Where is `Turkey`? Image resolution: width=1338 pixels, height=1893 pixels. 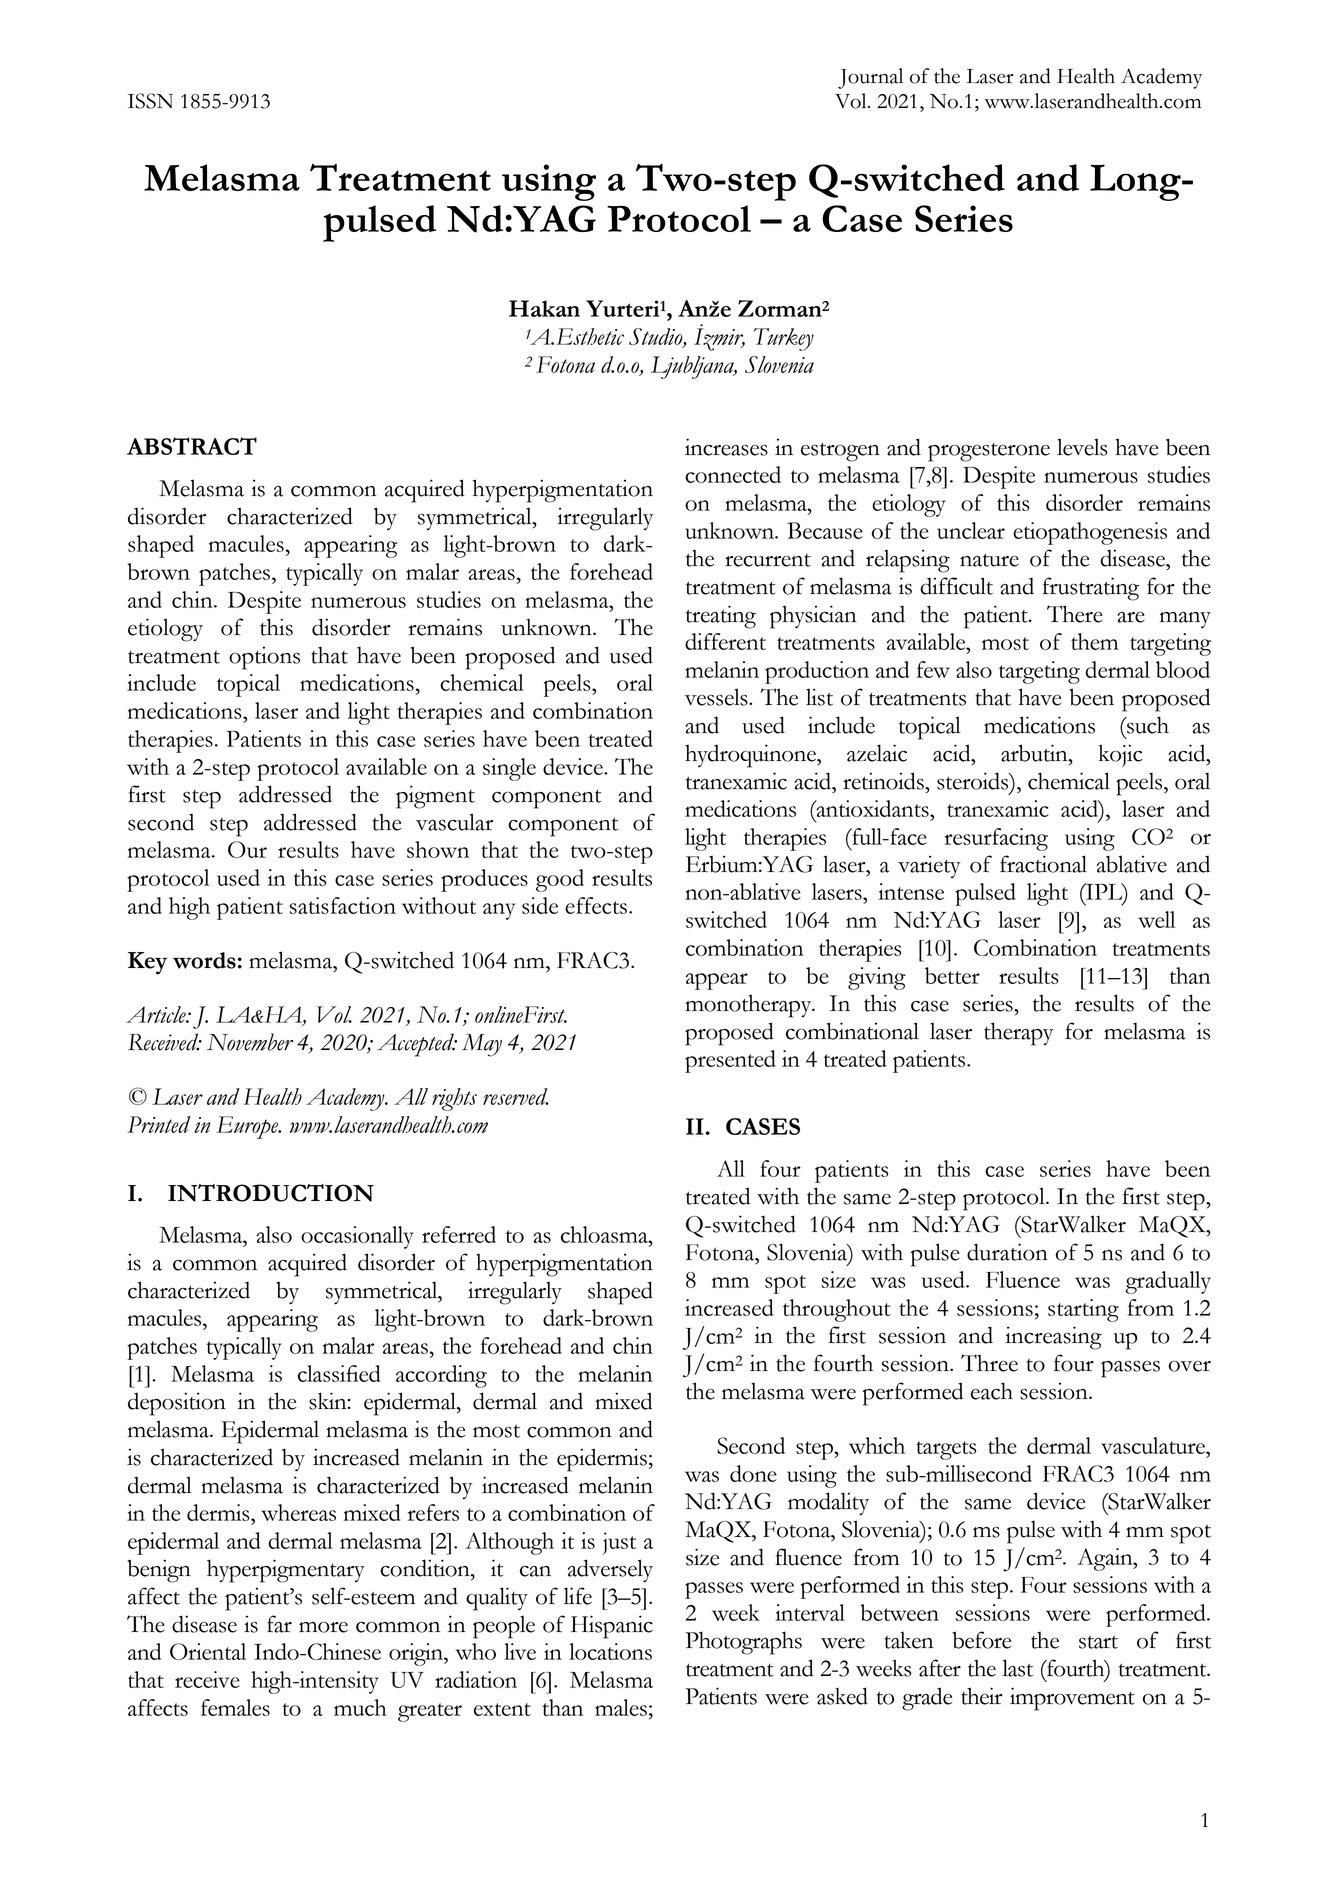 Turkey is located at coordinates (784, 339).
